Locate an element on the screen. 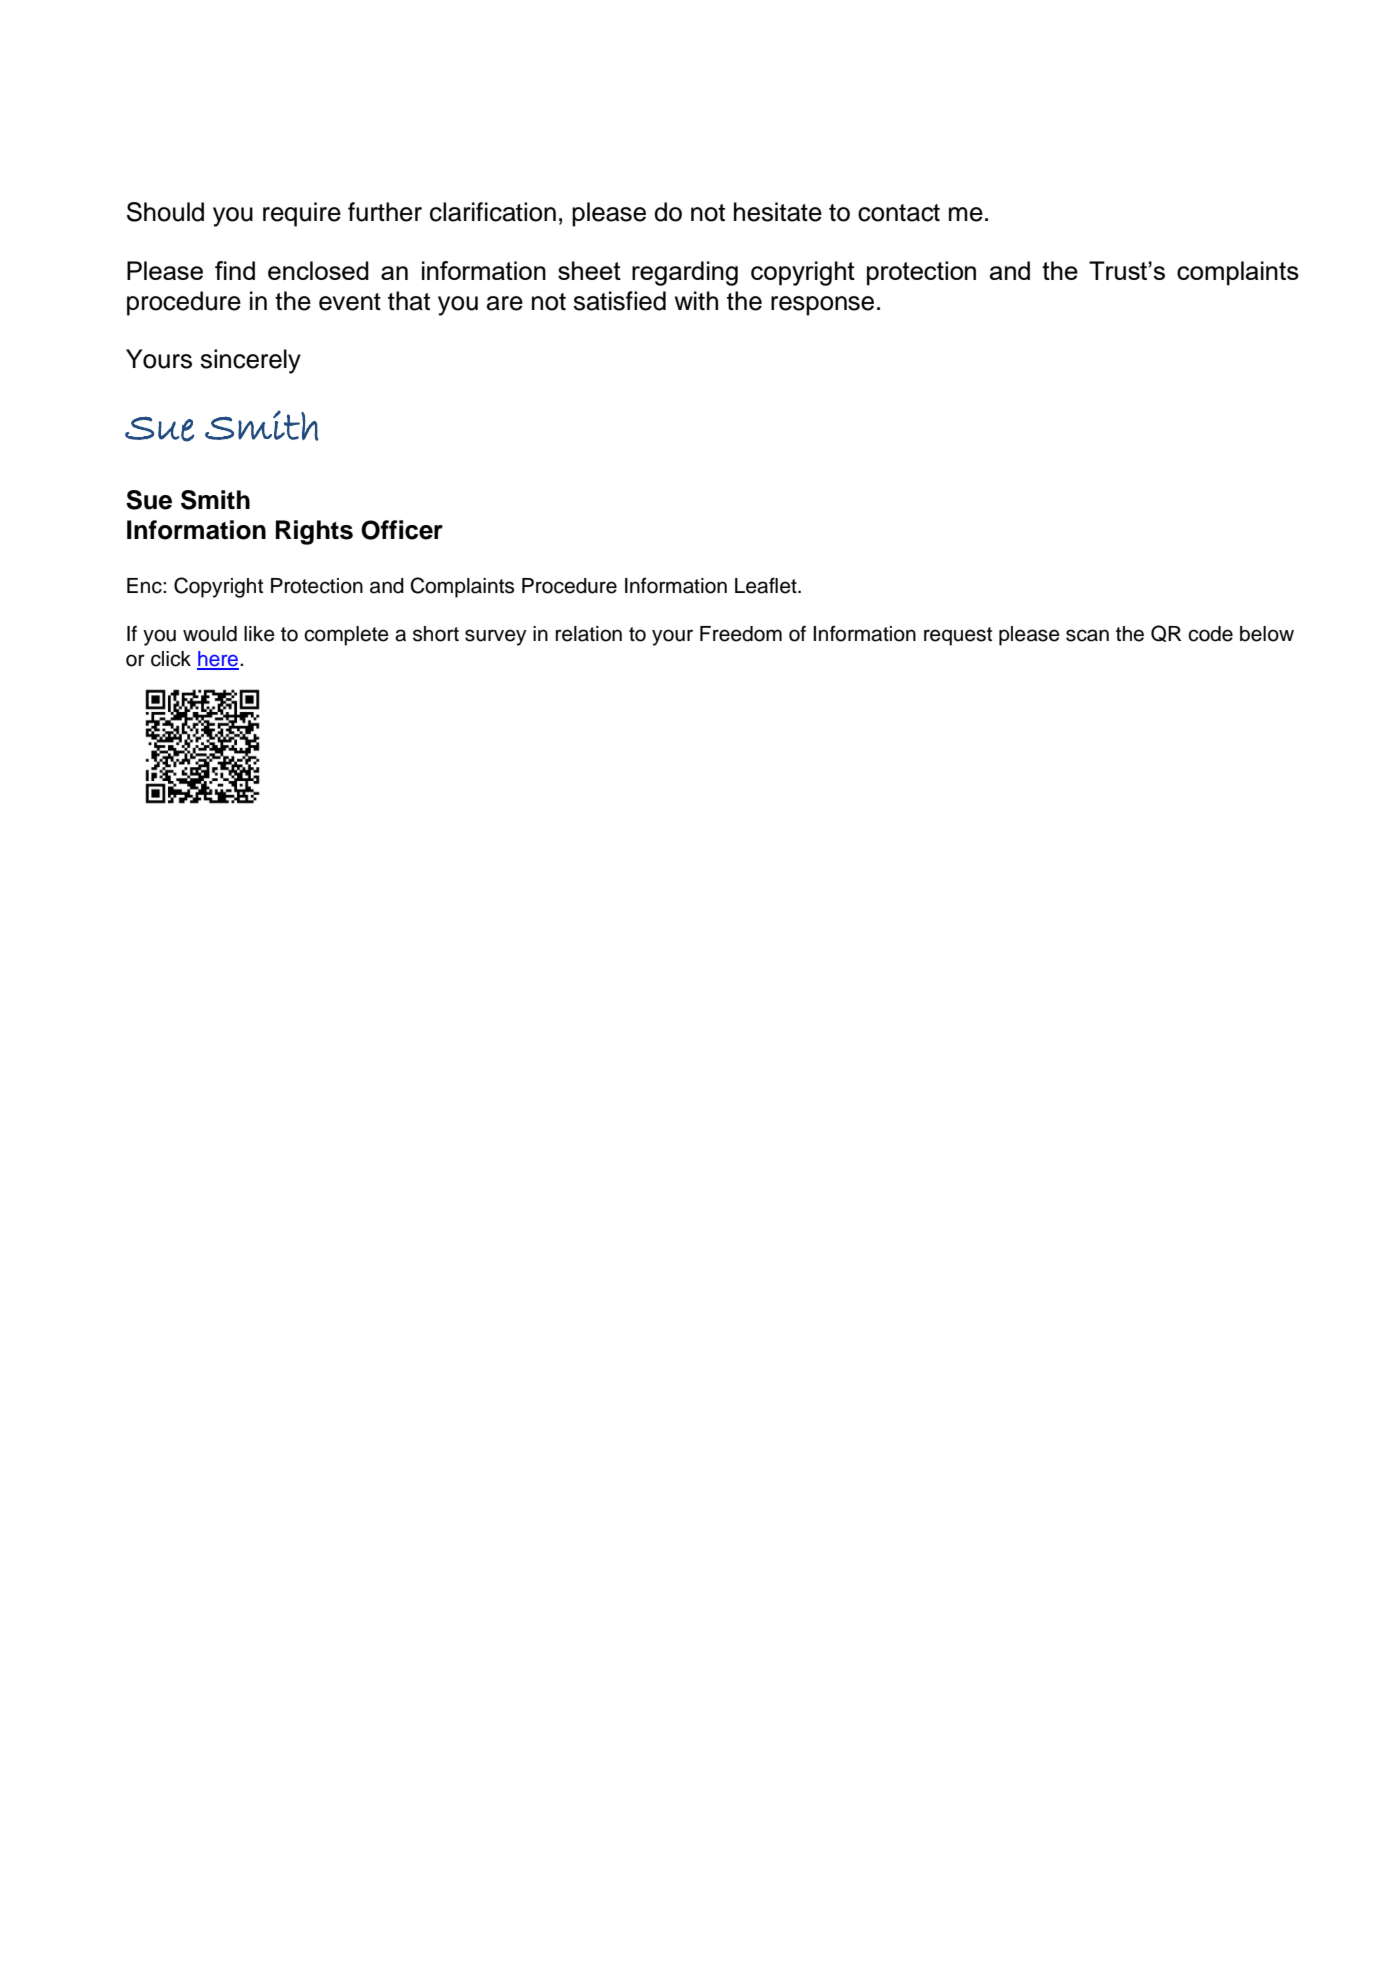  sincerely is located at coordinates (250, 361).
